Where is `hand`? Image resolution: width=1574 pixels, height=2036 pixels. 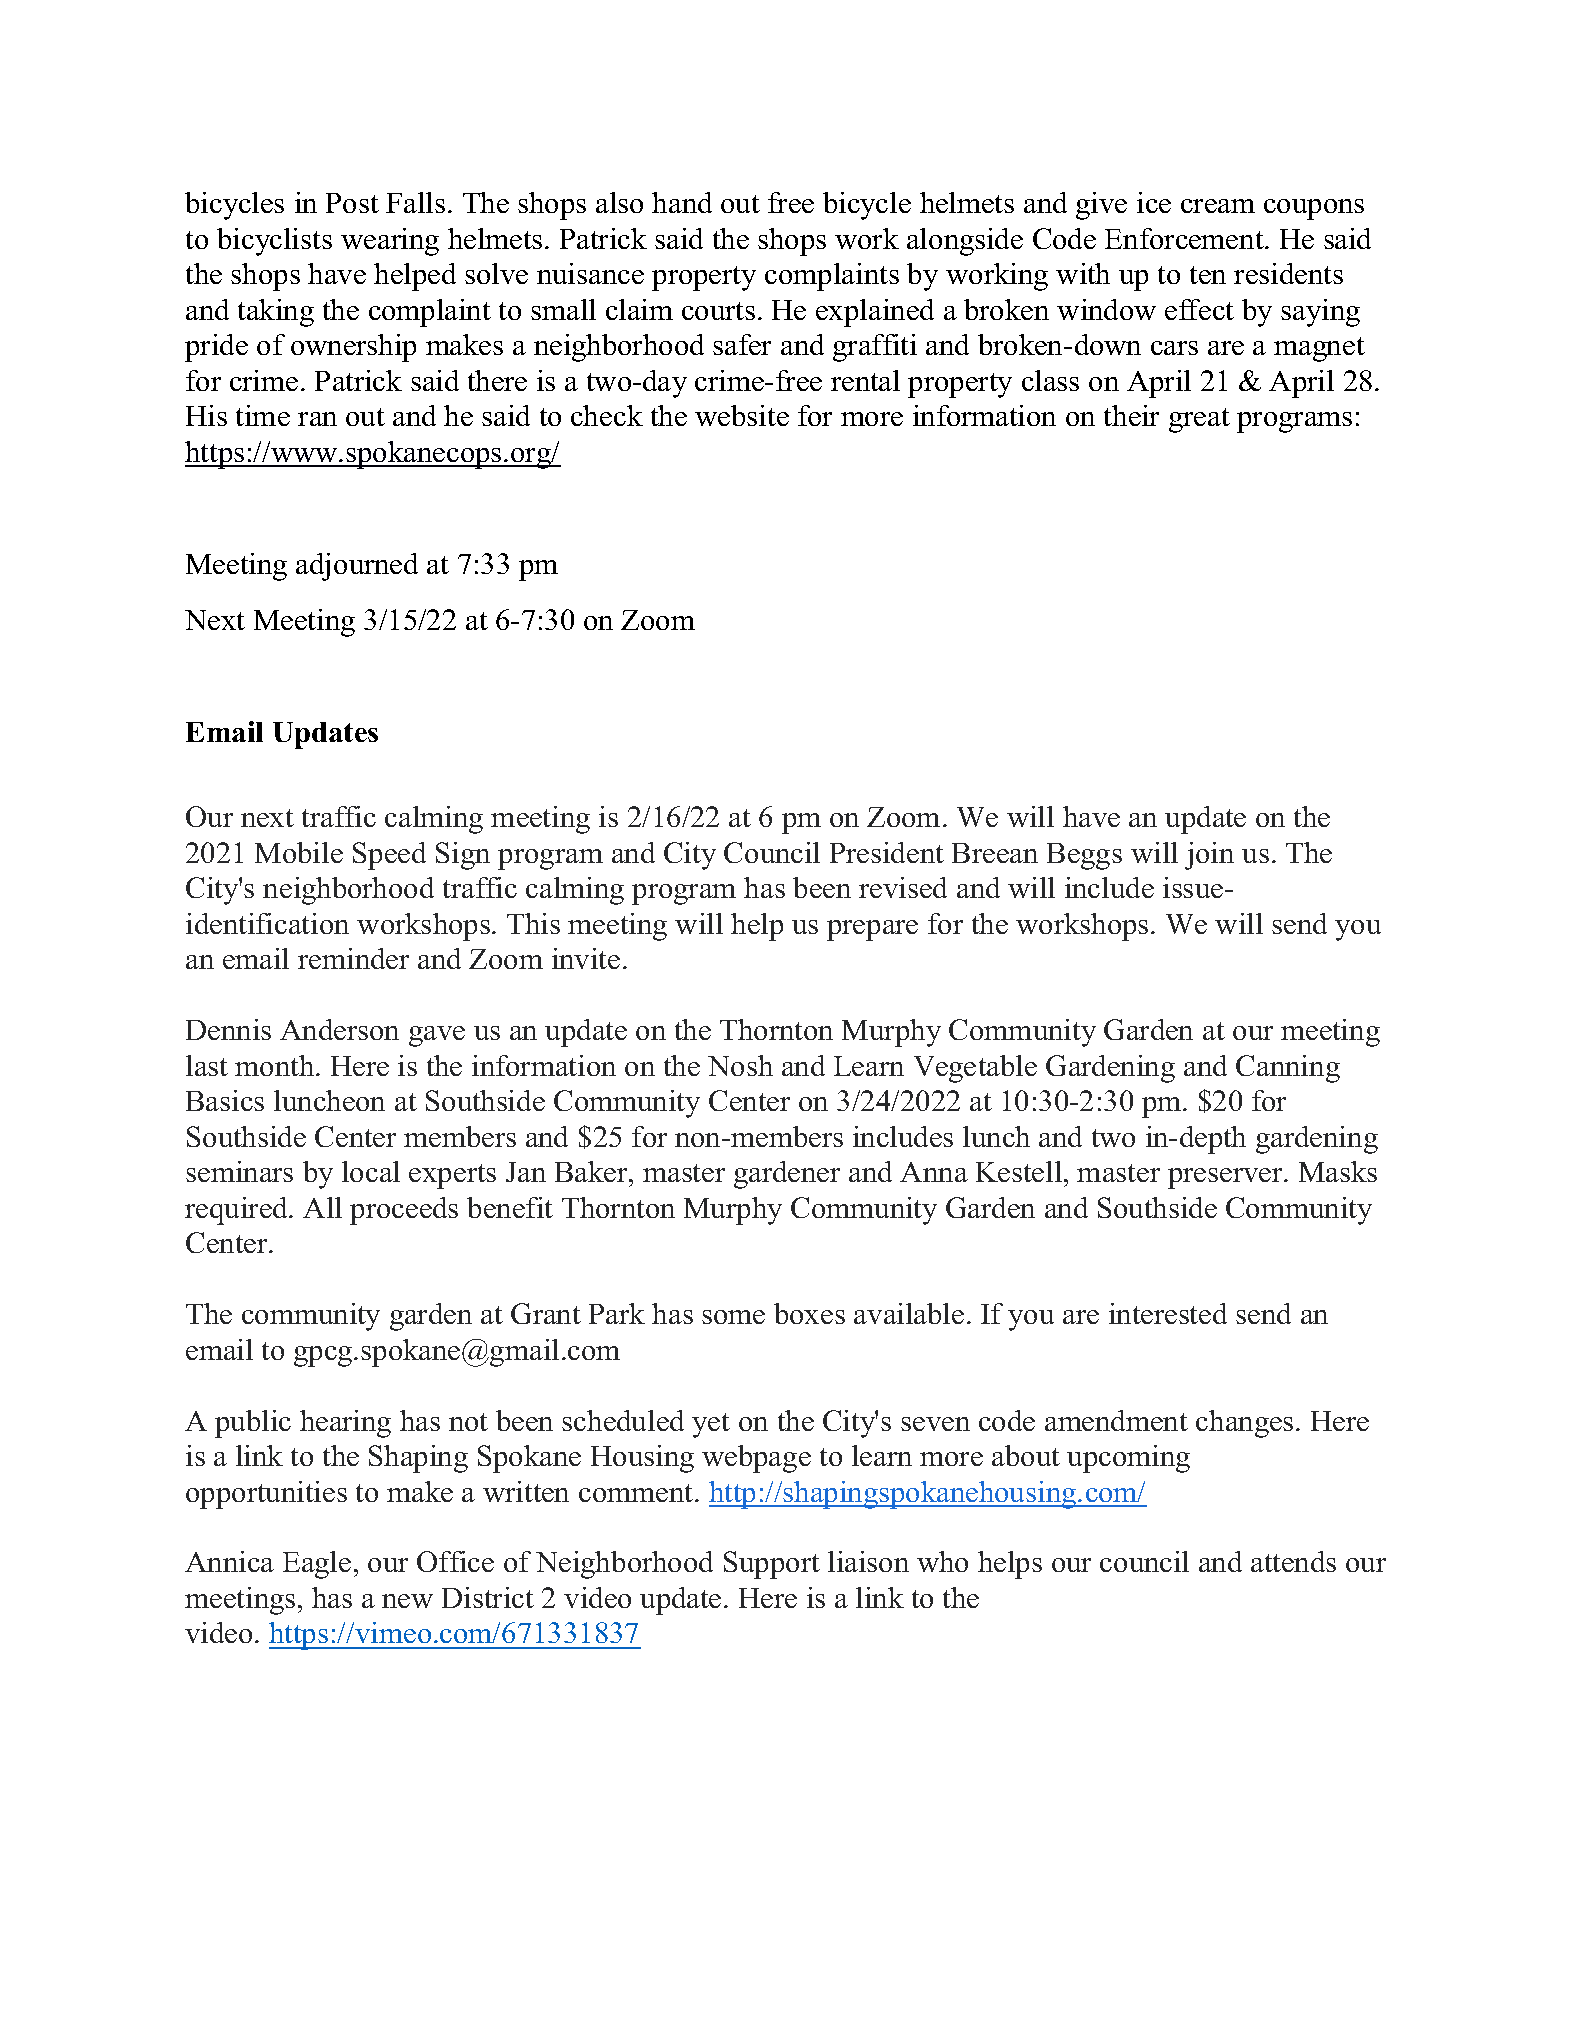
hand is located at coordinates (682, 202).
